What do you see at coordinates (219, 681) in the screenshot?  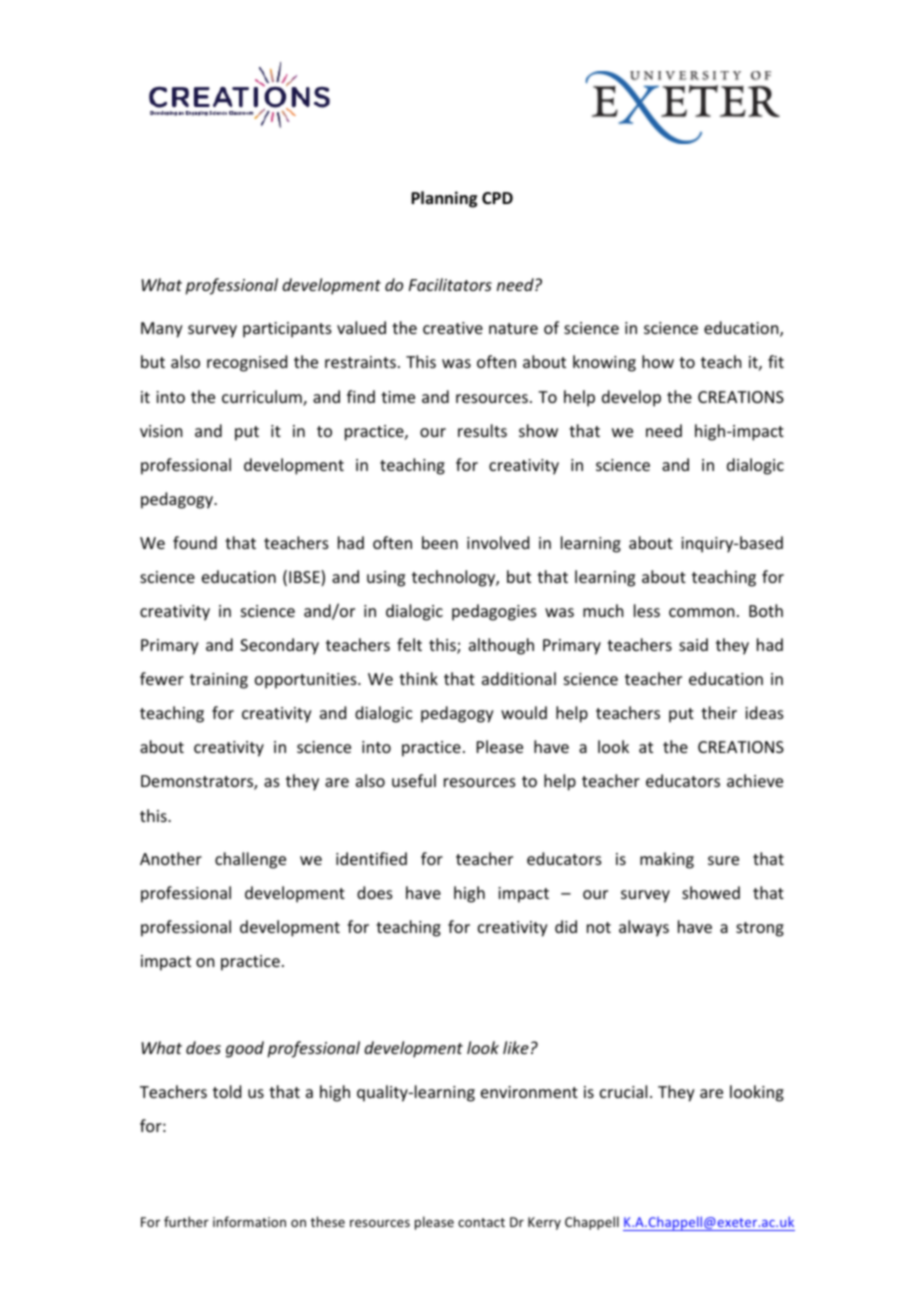 I see `training` at bounding box center [219, 681].
